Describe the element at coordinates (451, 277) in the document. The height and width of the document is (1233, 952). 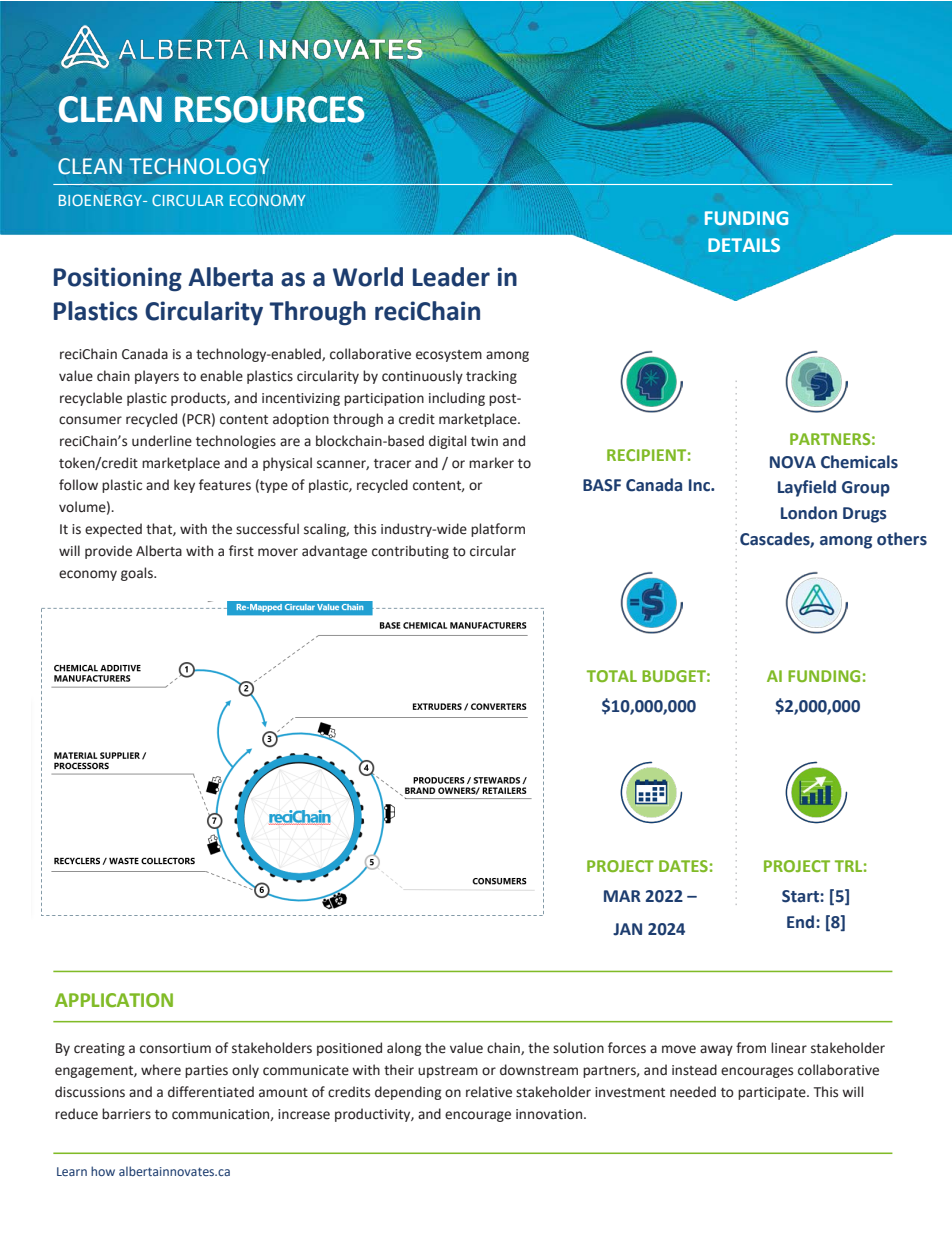
I see `Leader` at that location.
